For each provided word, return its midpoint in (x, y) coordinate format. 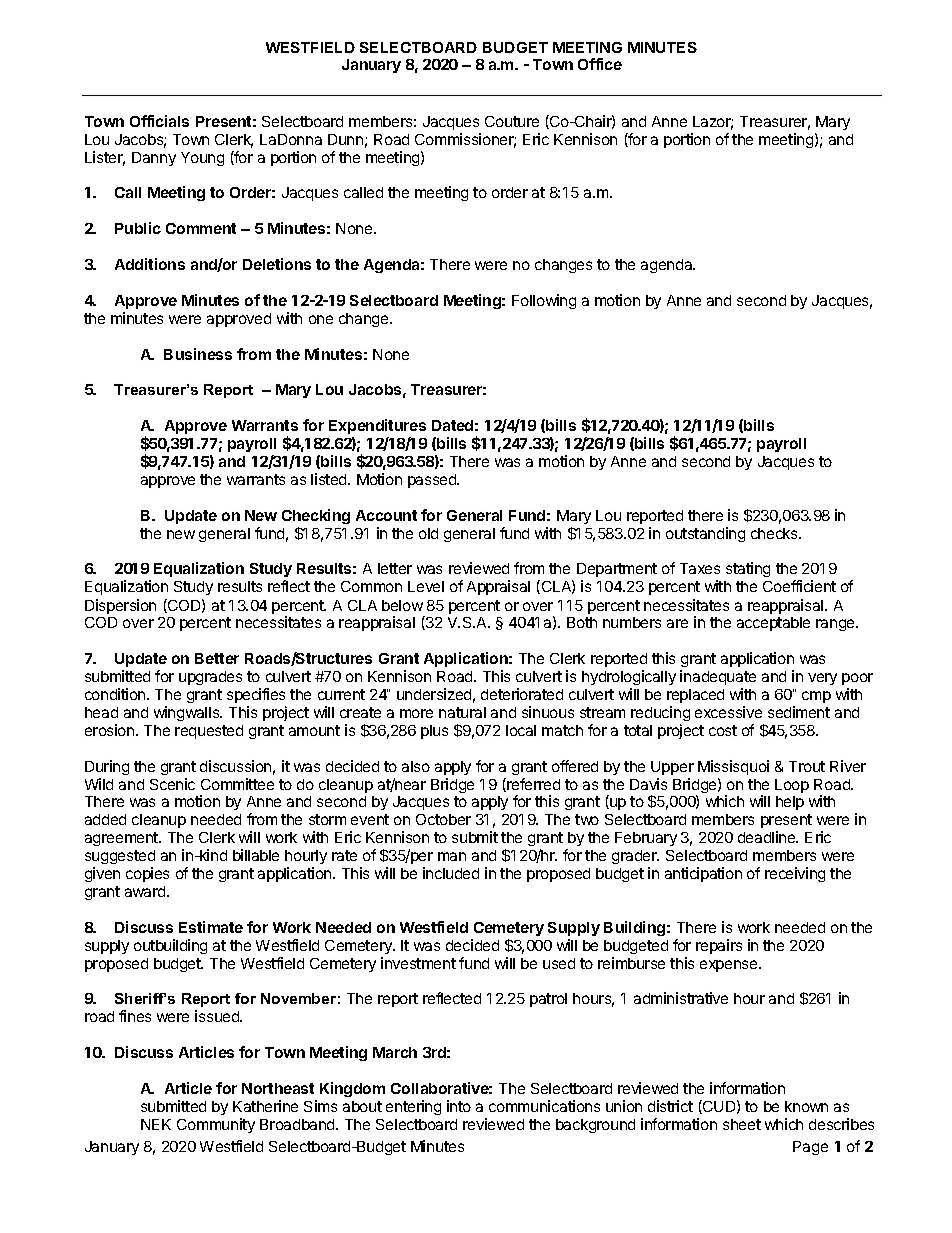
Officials (159, 121)
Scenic (172, 784)
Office (600, 64)
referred (532, 785)
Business (198, 354)
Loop (792, 786)
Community (216, 1125)
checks (775, 533)
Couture (512, 121)
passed (433, 481)
